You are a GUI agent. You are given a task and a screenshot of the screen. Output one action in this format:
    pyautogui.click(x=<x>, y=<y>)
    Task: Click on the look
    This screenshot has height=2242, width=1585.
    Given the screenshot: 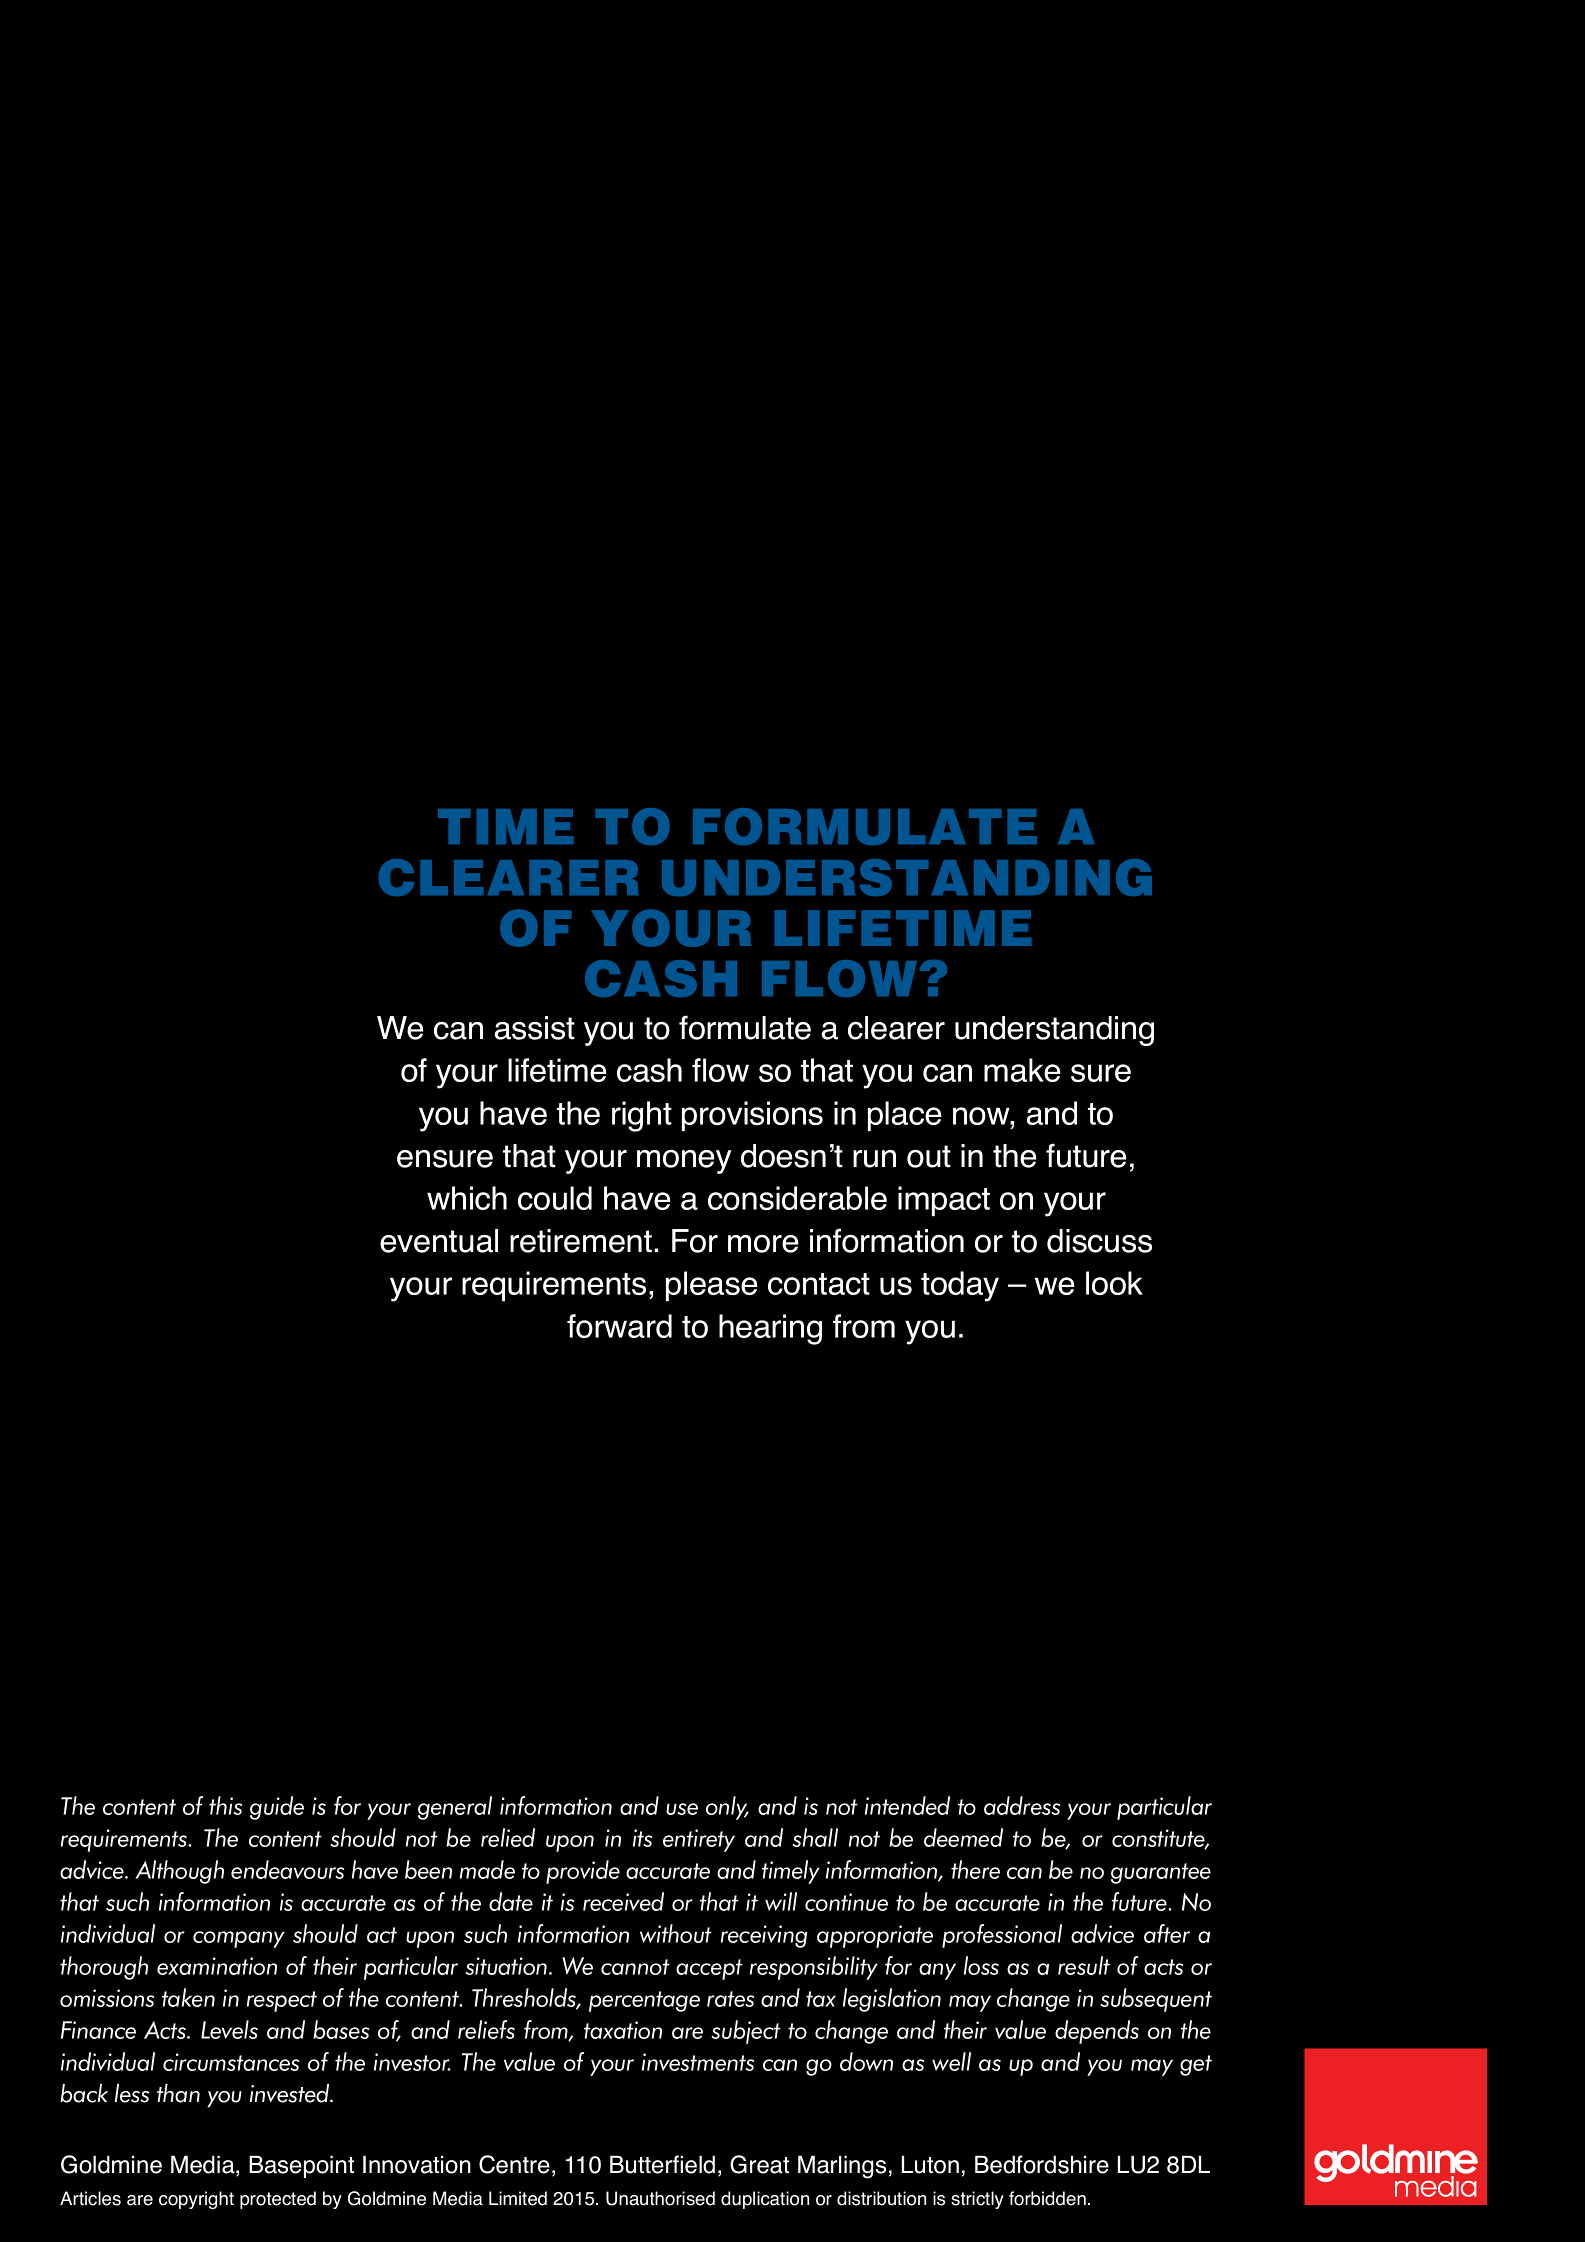 What is the action you would take?
    pyautogui.click(x=1114, y=1283)
